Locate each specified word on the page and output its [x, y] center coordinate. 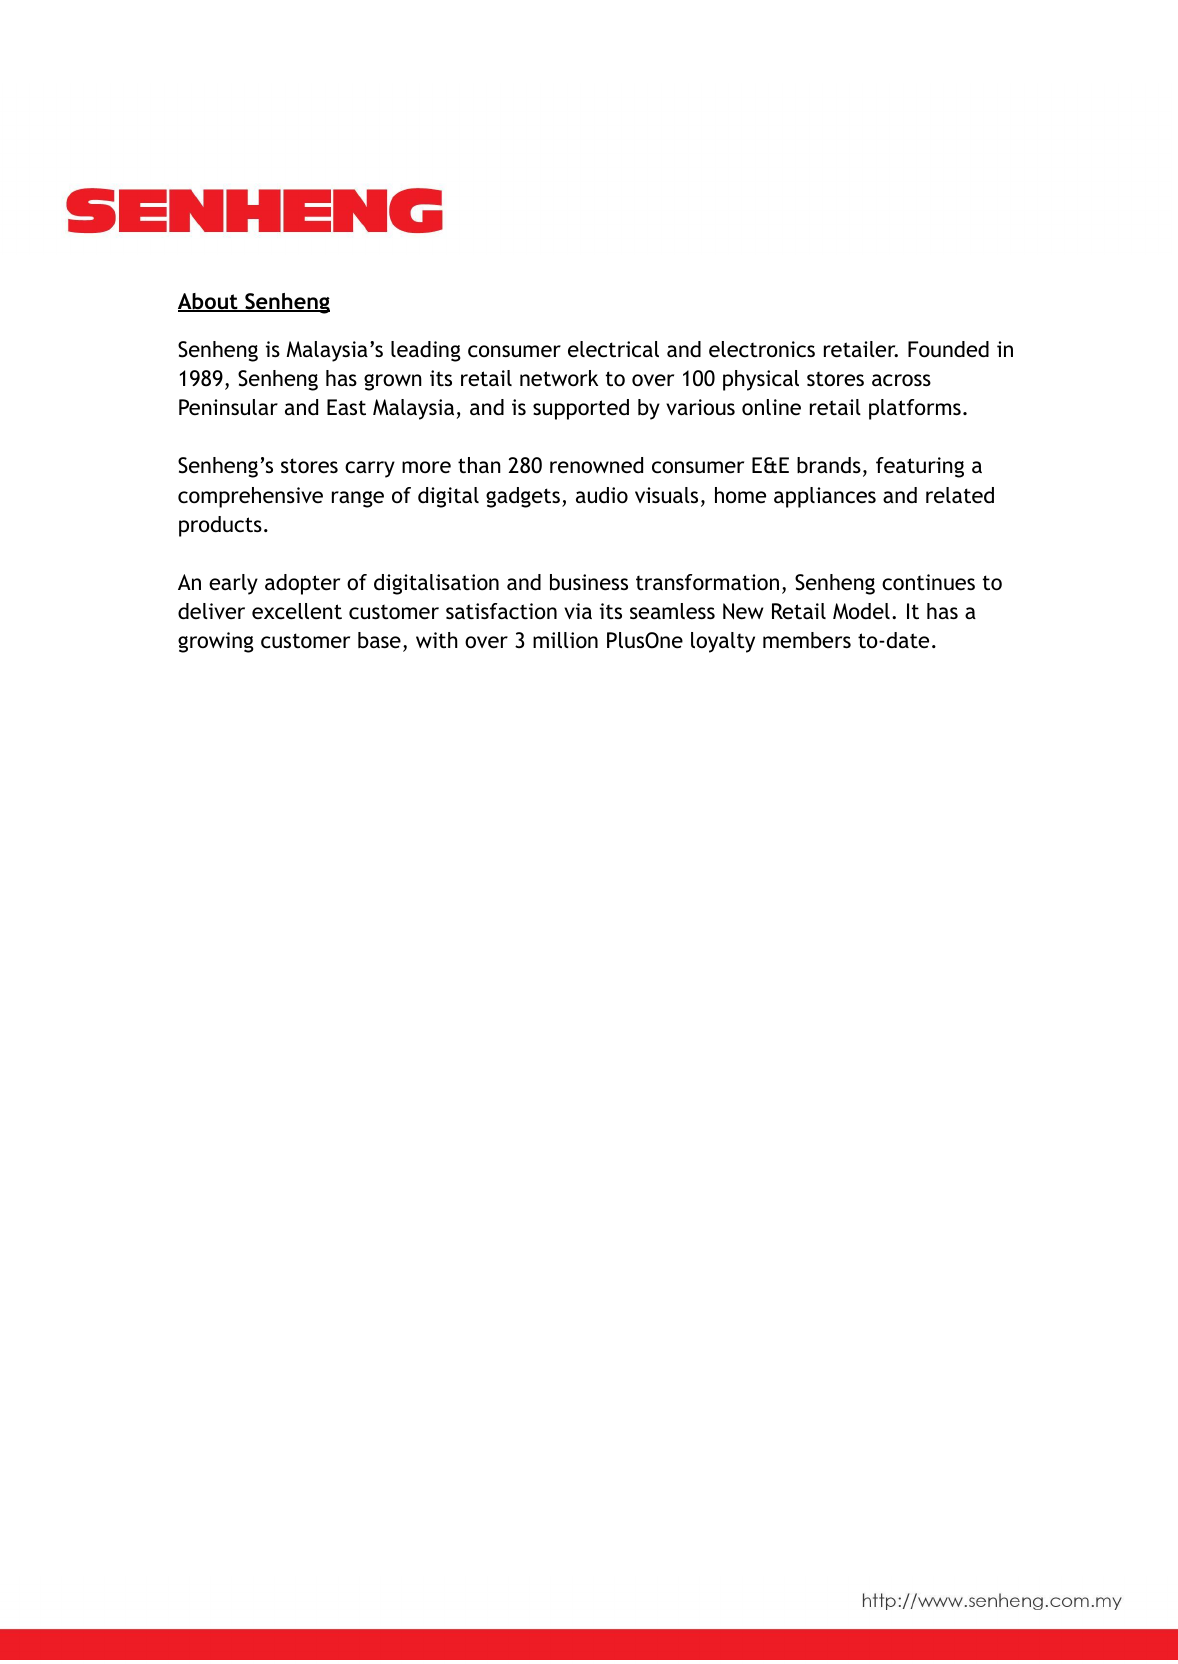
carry [370, 469]
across [901, 380]
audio [602, 495]
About [209, 302]
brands [829, 465]
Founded [948, 349]
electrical [613, 349]
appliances [825, 497]
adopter [302, 584]
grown [393, 382]
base [379, 640]
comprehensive [250, 497]
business [589, 582]
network [559, 378]
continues [928, 582]
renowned [596, 465]
